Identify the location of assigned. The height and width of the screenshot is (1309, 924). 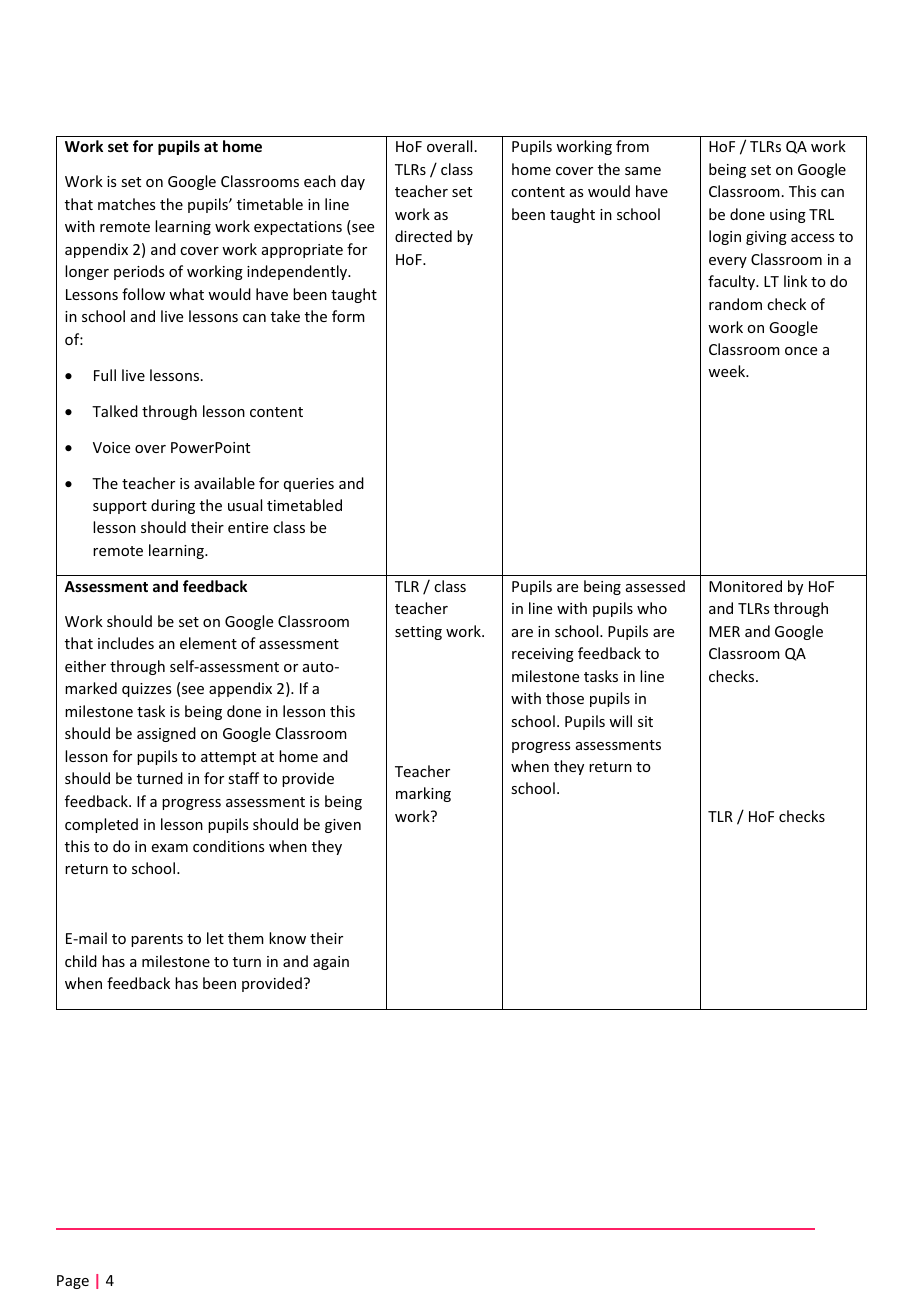
(166, 734).
